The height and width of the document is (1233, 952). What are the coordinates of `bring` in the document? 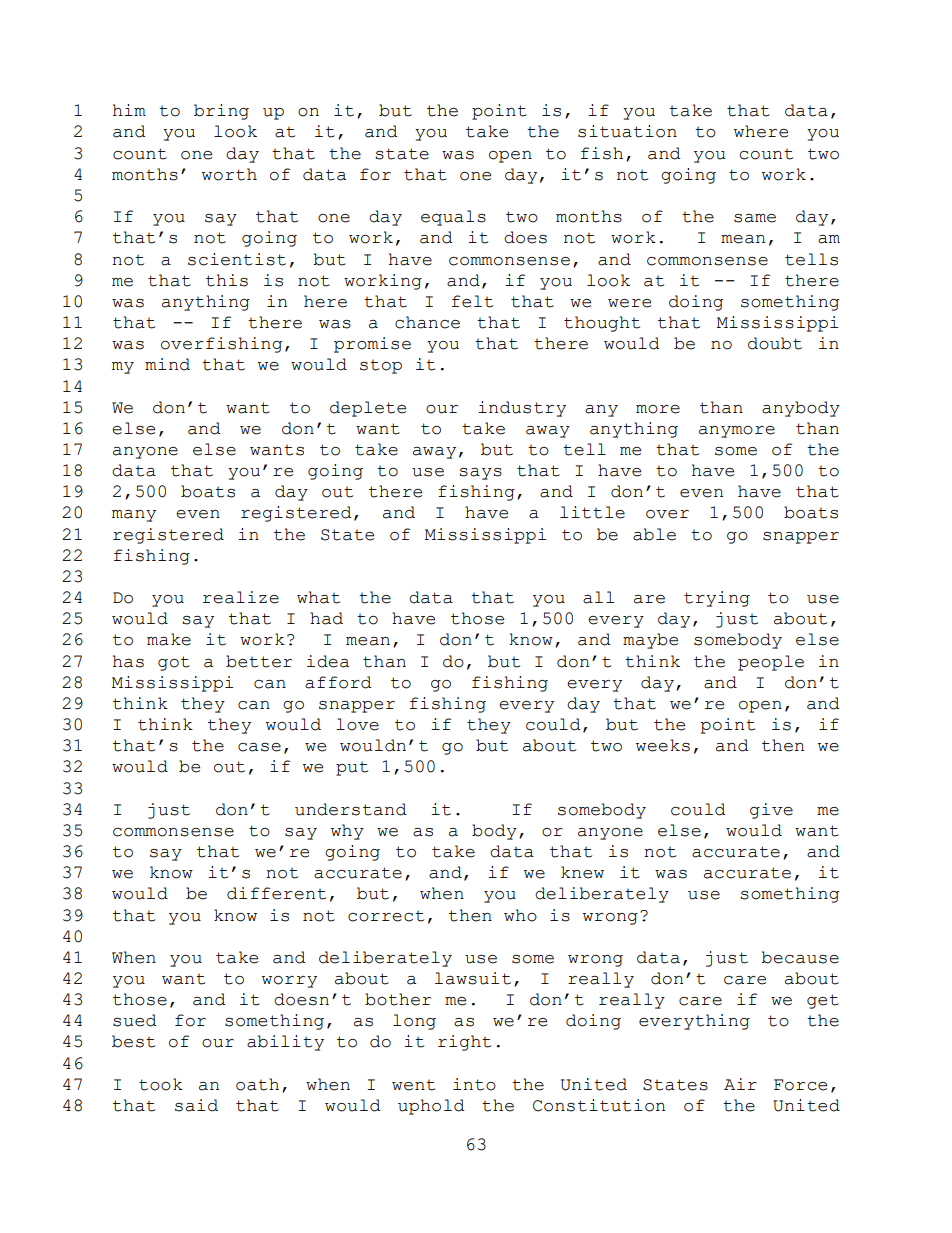 It's located at (221, 112).
